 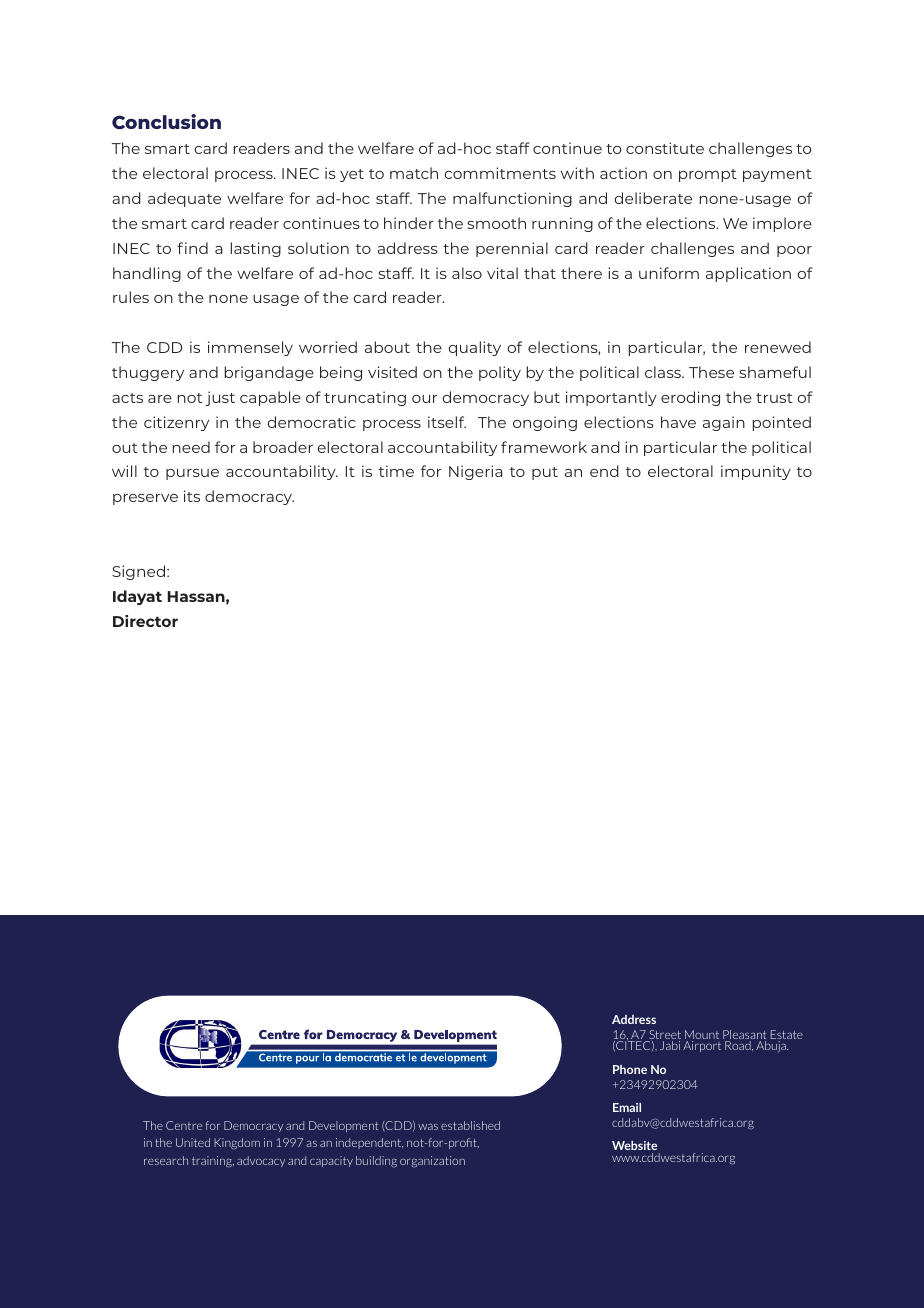 What do you see at coordinates (193, 1142) in the screenshot?
I see `United` at bounding box center [193, 1142].
